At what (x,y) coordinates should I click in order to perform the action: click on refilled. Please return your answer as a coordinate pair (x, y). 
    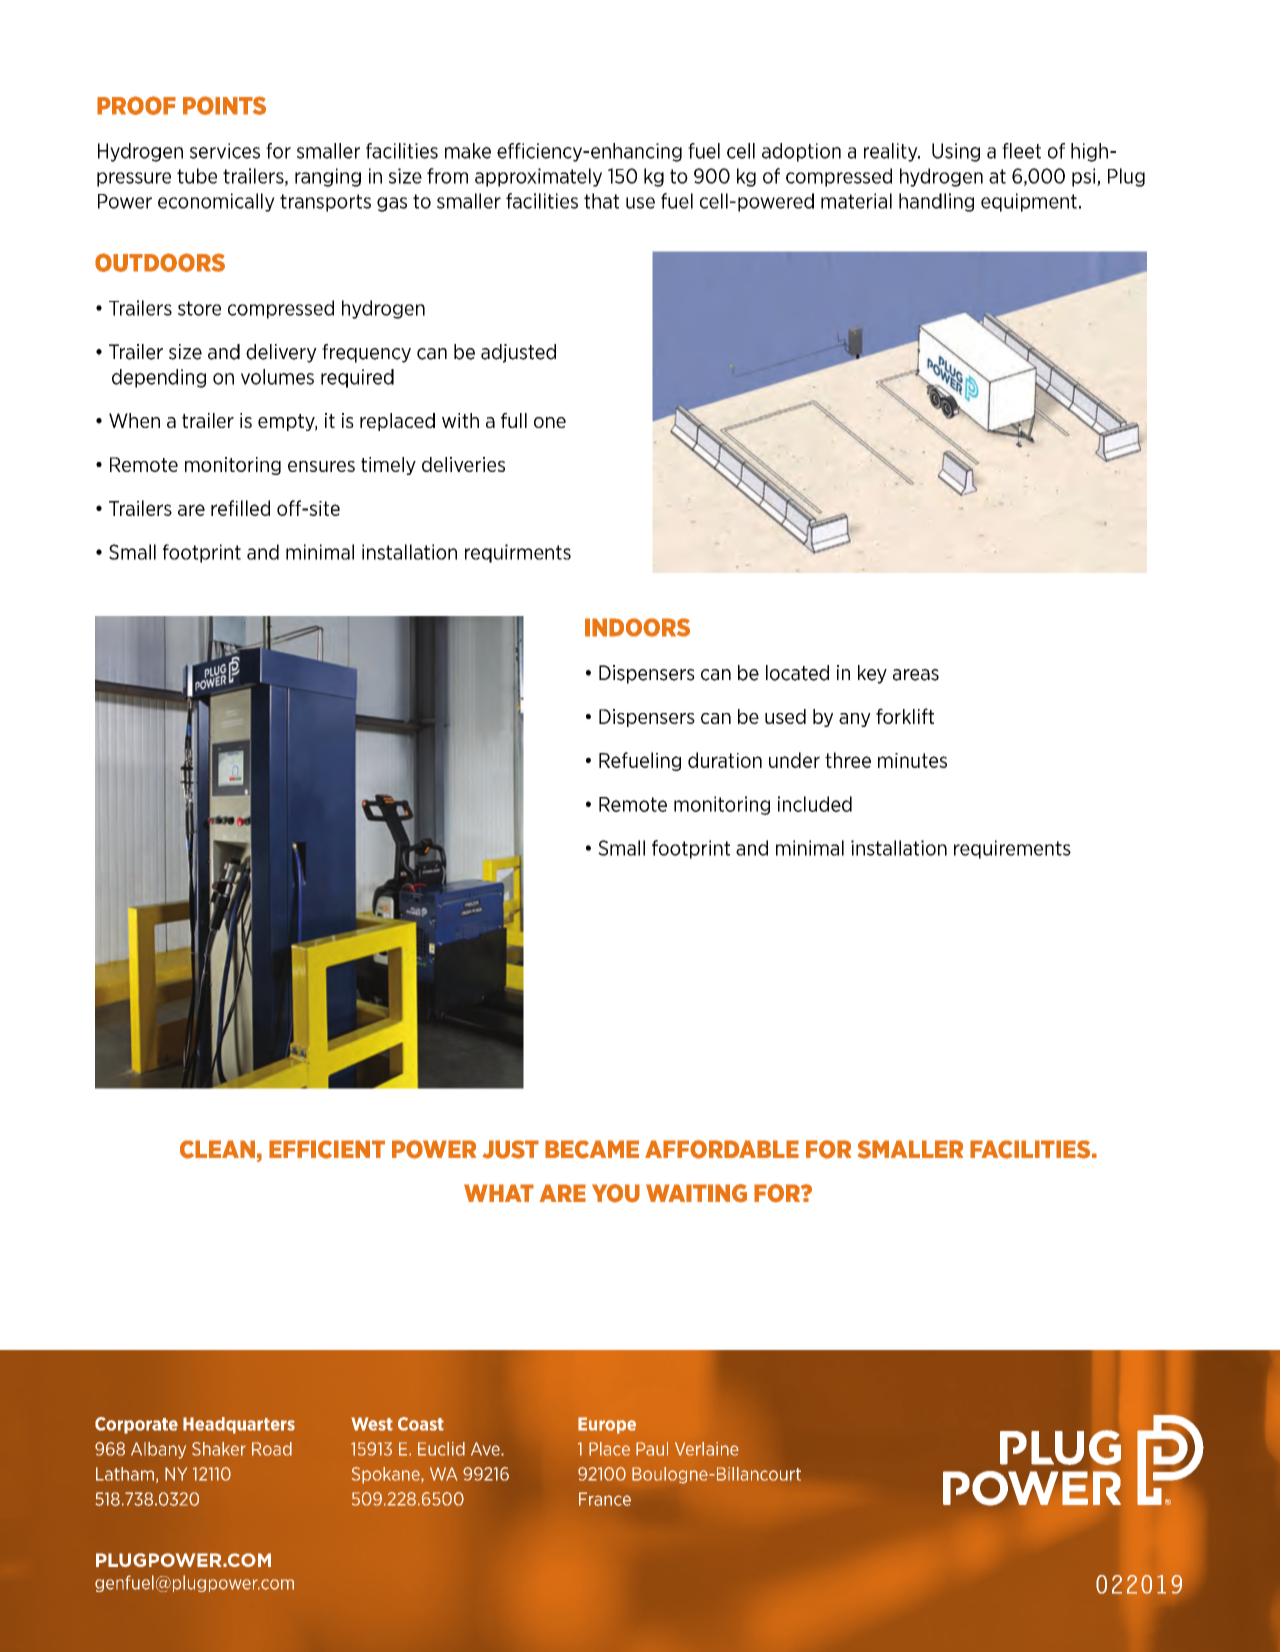
    Looking at the image, I should click on (240, 508).
